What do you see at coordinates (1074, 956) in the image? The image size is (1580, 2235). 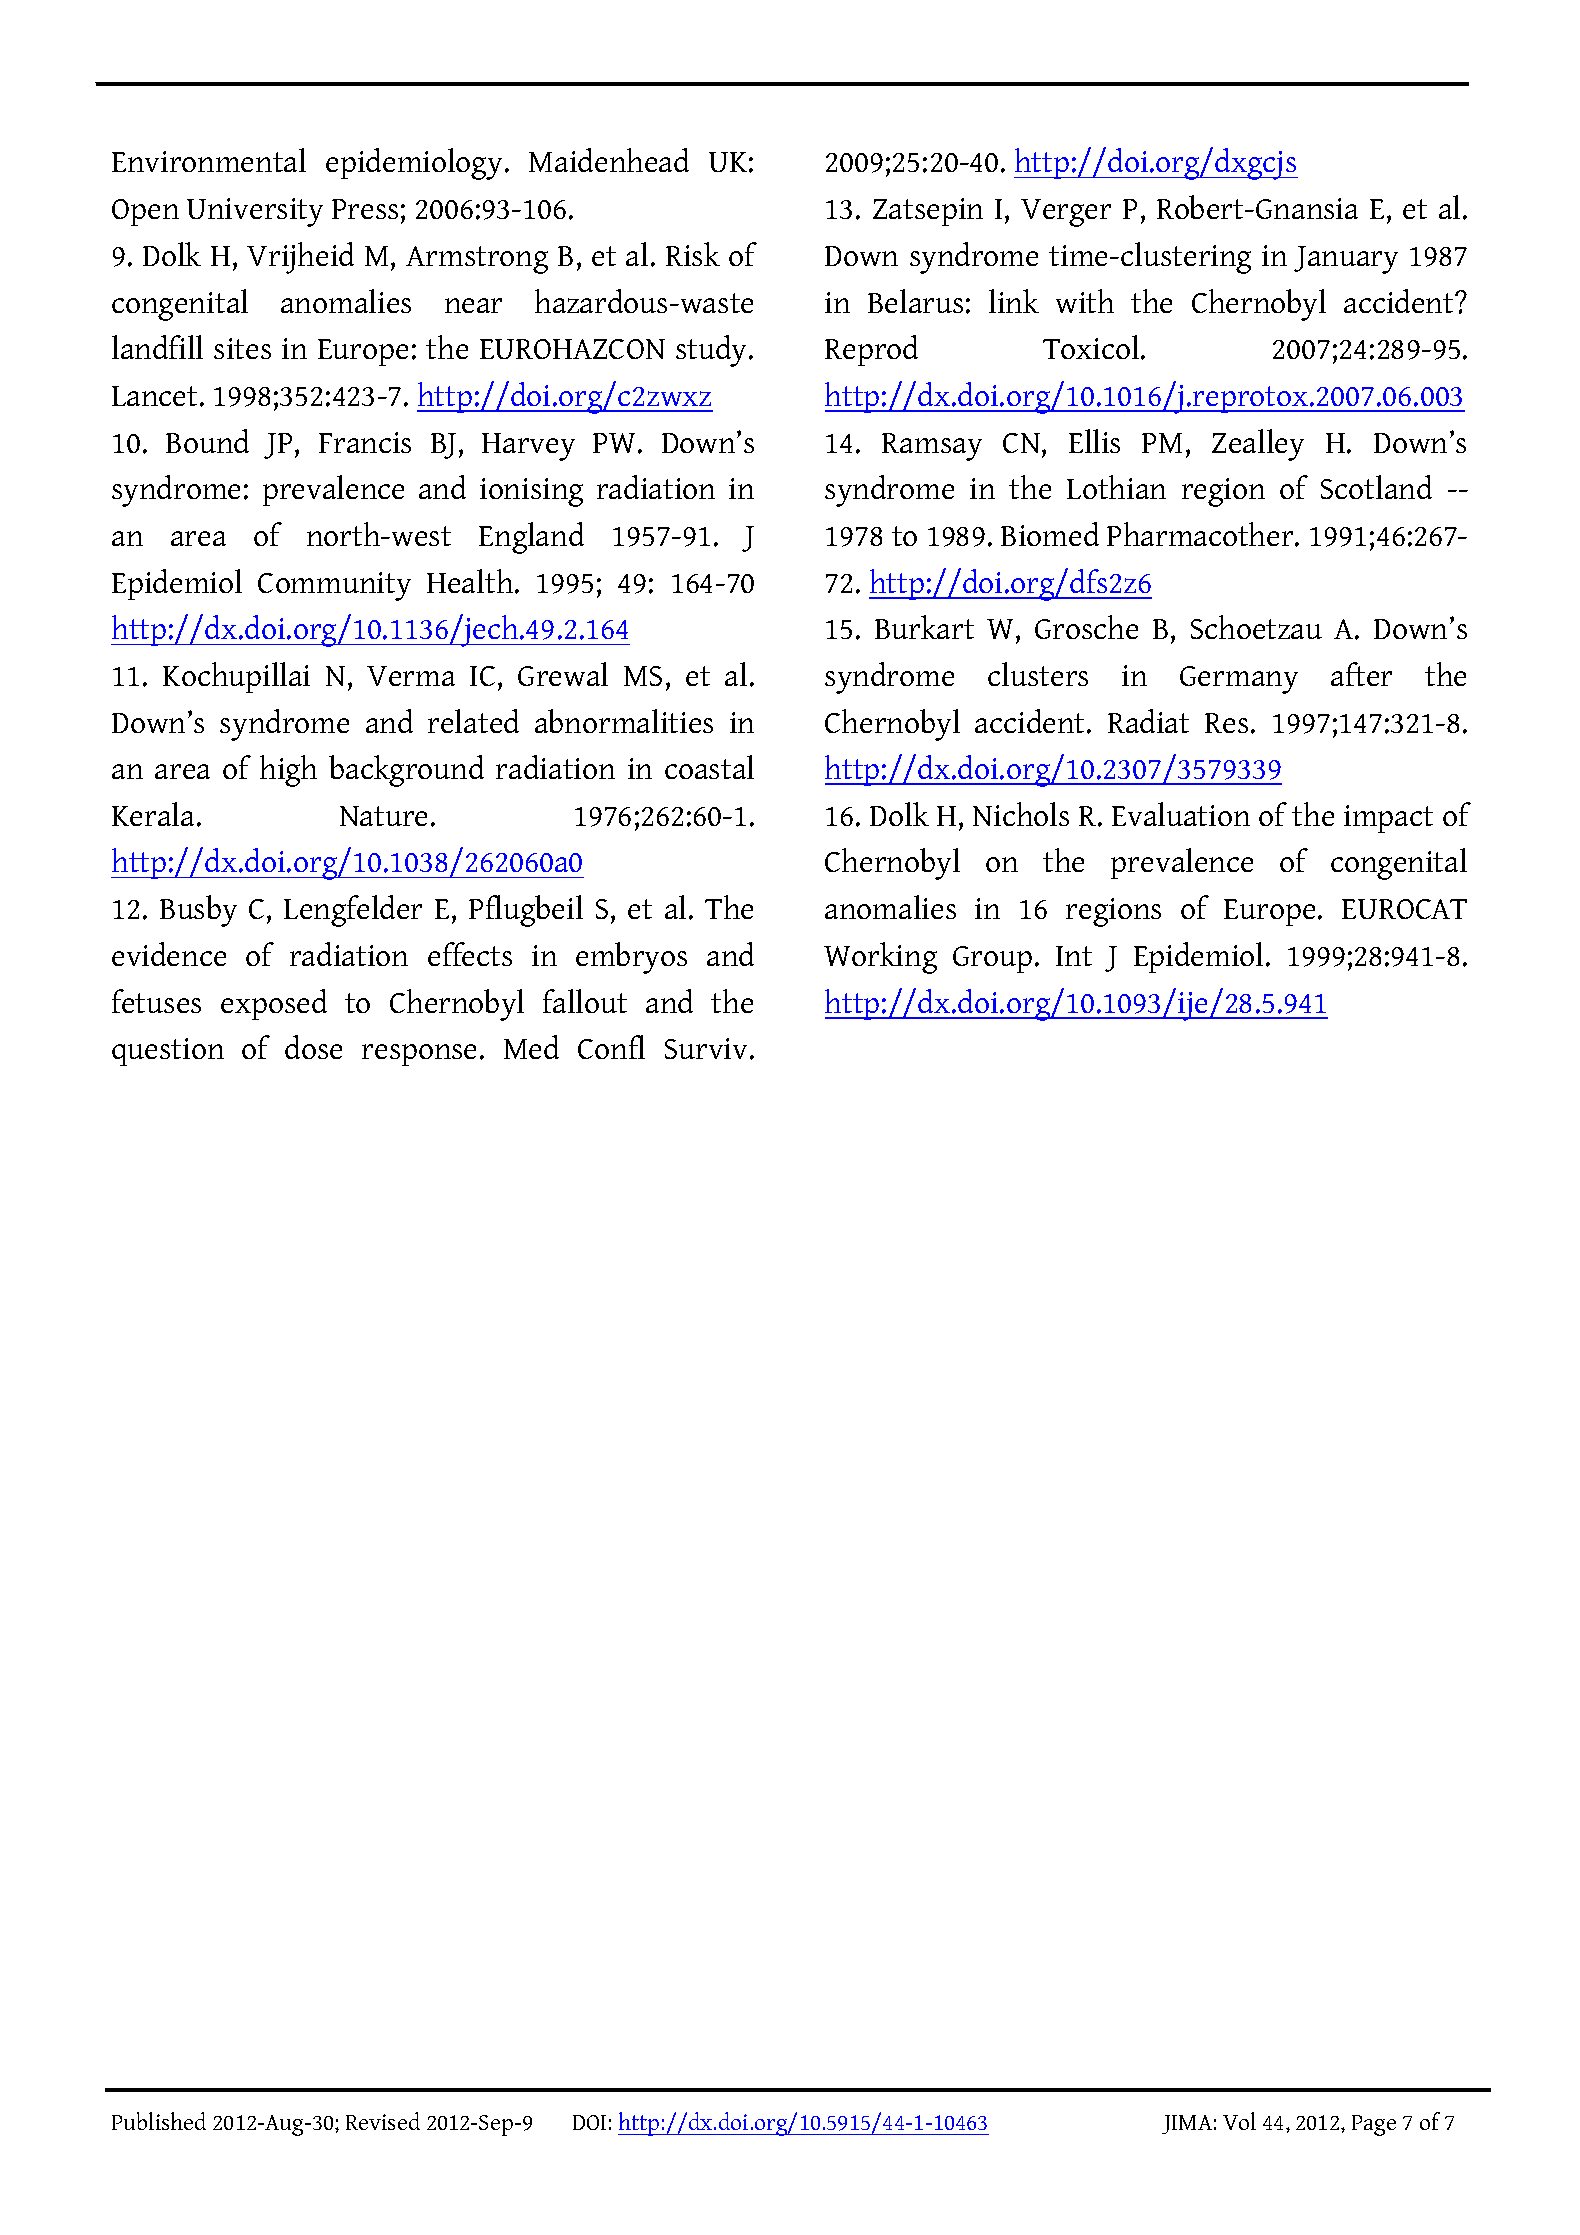 I see `Int` at bounding box center [1074, 956].
